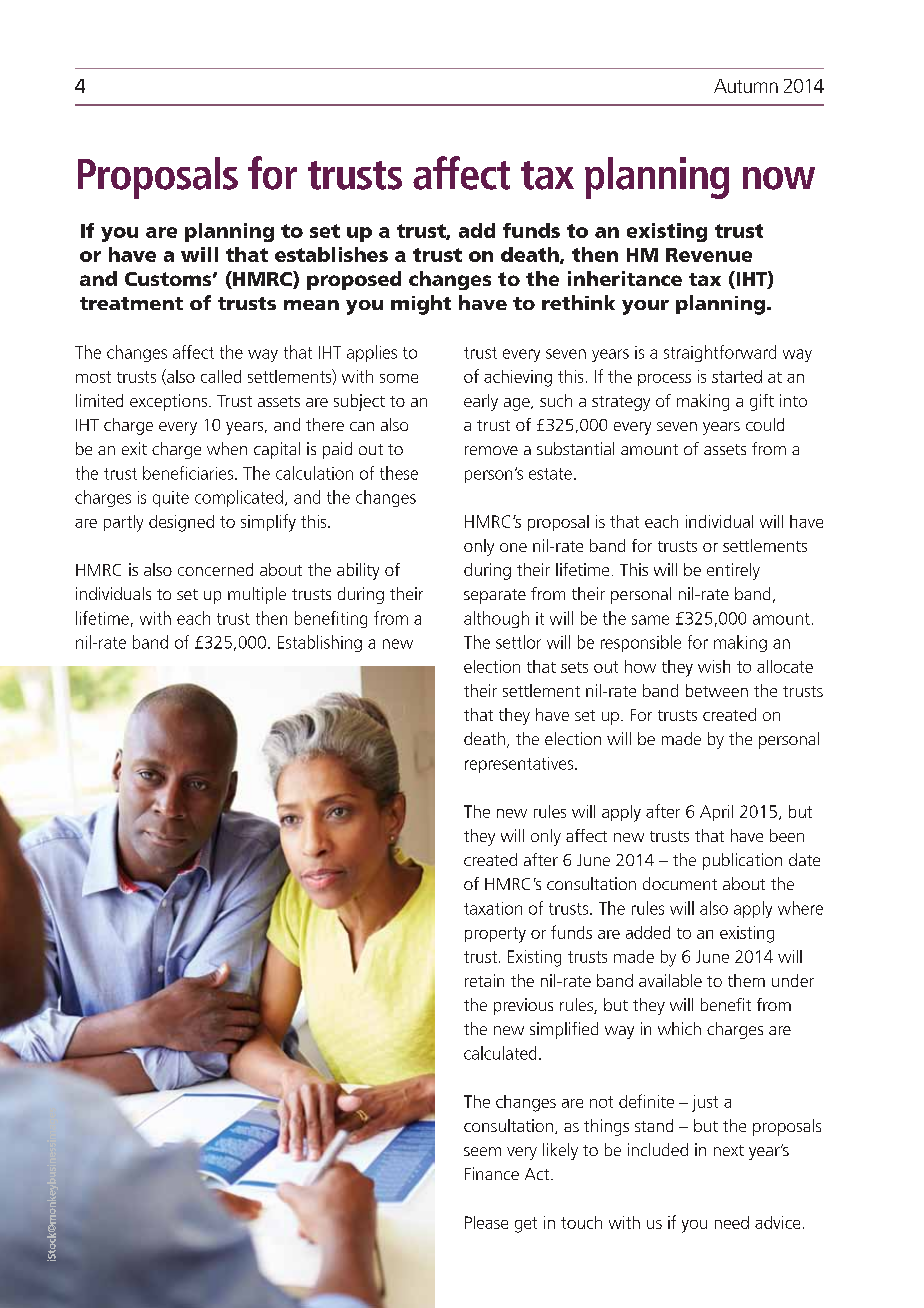 This image has width=924, height=1308. What do you see at coordinates (496, 619) in the image?
I see `although` at bounding box center [496, 619].
